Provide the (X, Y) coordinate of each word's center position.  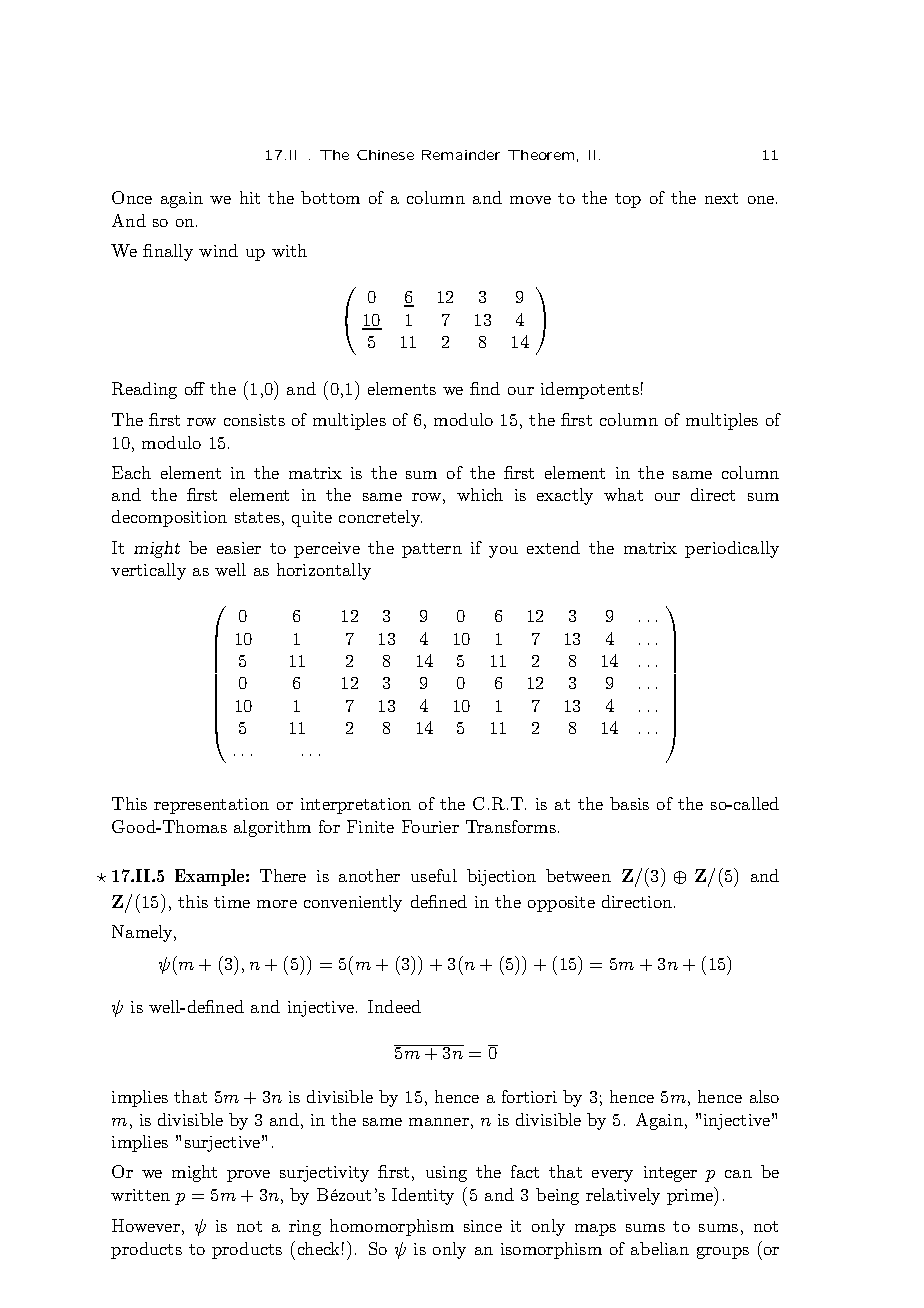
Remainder (461, 155)
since (483, 1226)
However (146, 1225)
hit (250, 197)
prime (691, 1196)
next (721, 198)
